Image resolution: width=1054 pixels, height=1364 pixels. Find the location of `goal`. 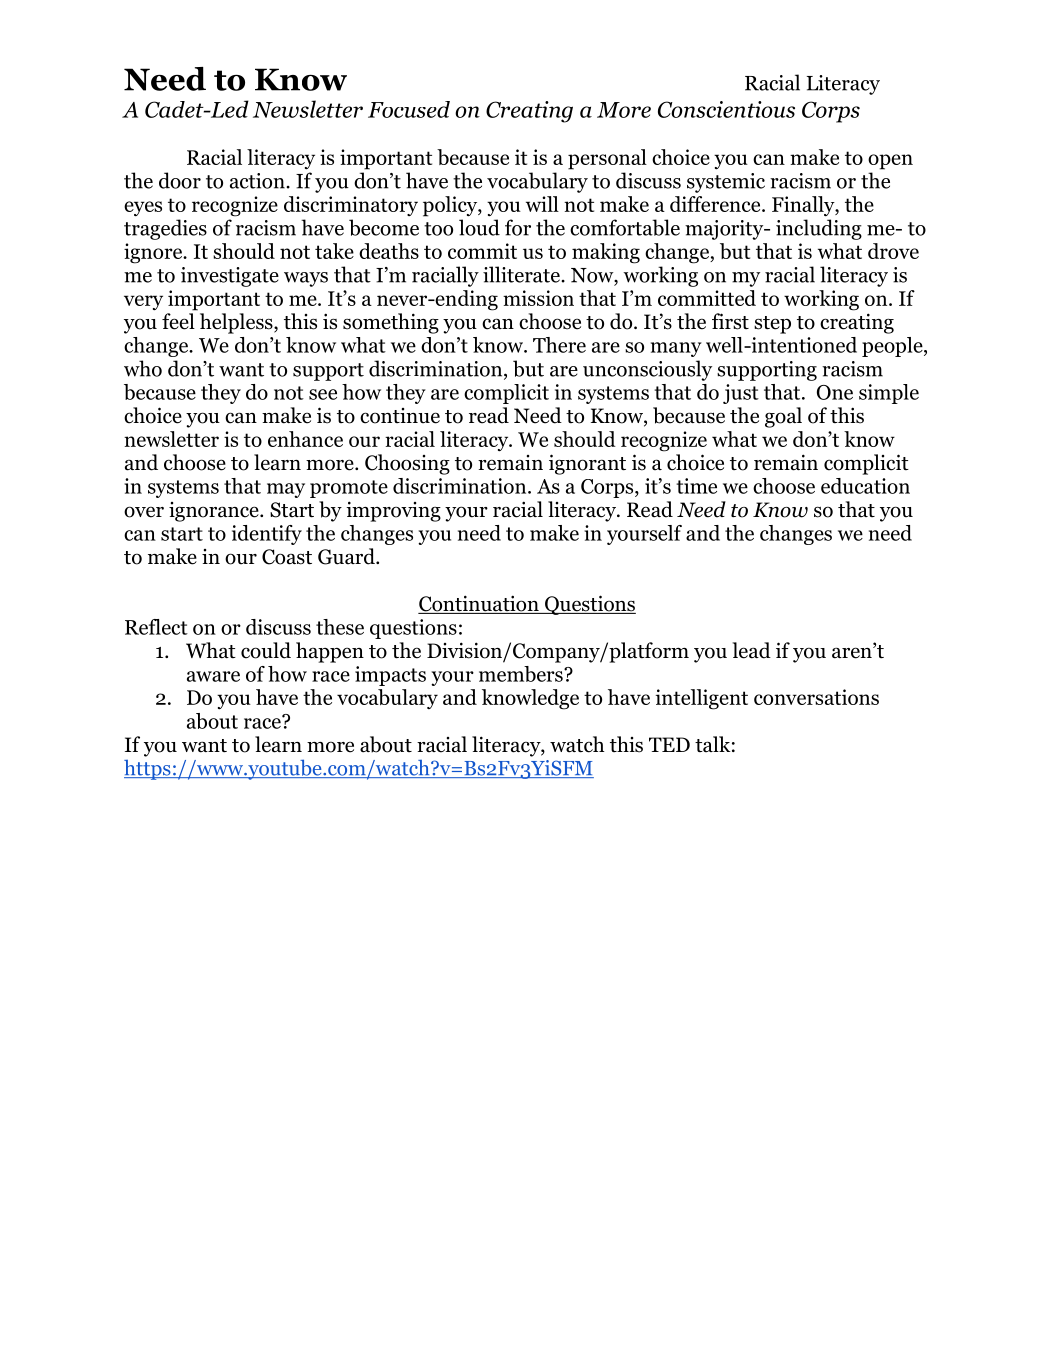

goal is located at coordinates (783, 417).
